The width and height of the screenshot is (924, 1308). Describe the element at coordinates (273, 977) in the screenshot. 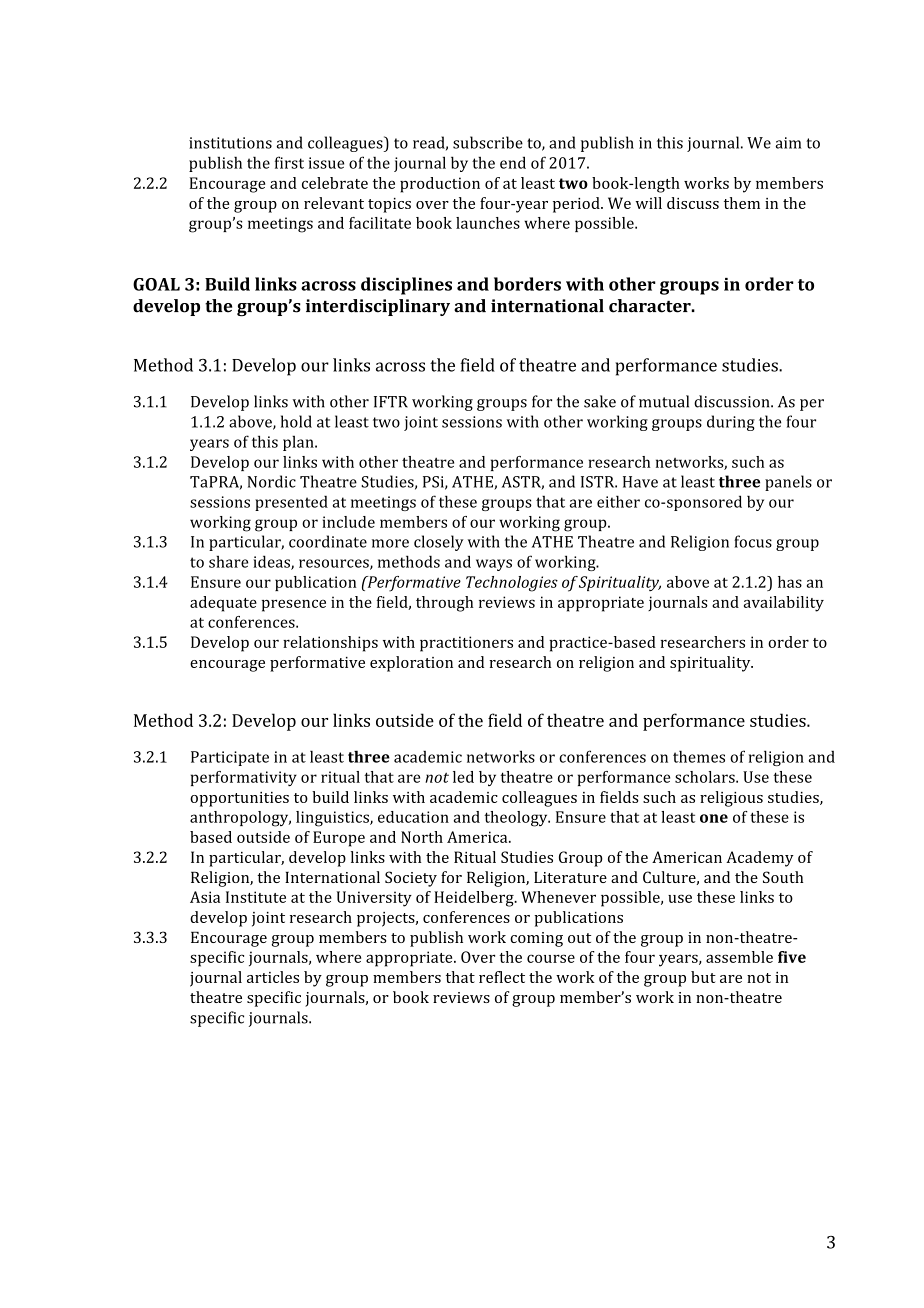

I see `articles` at that location.
